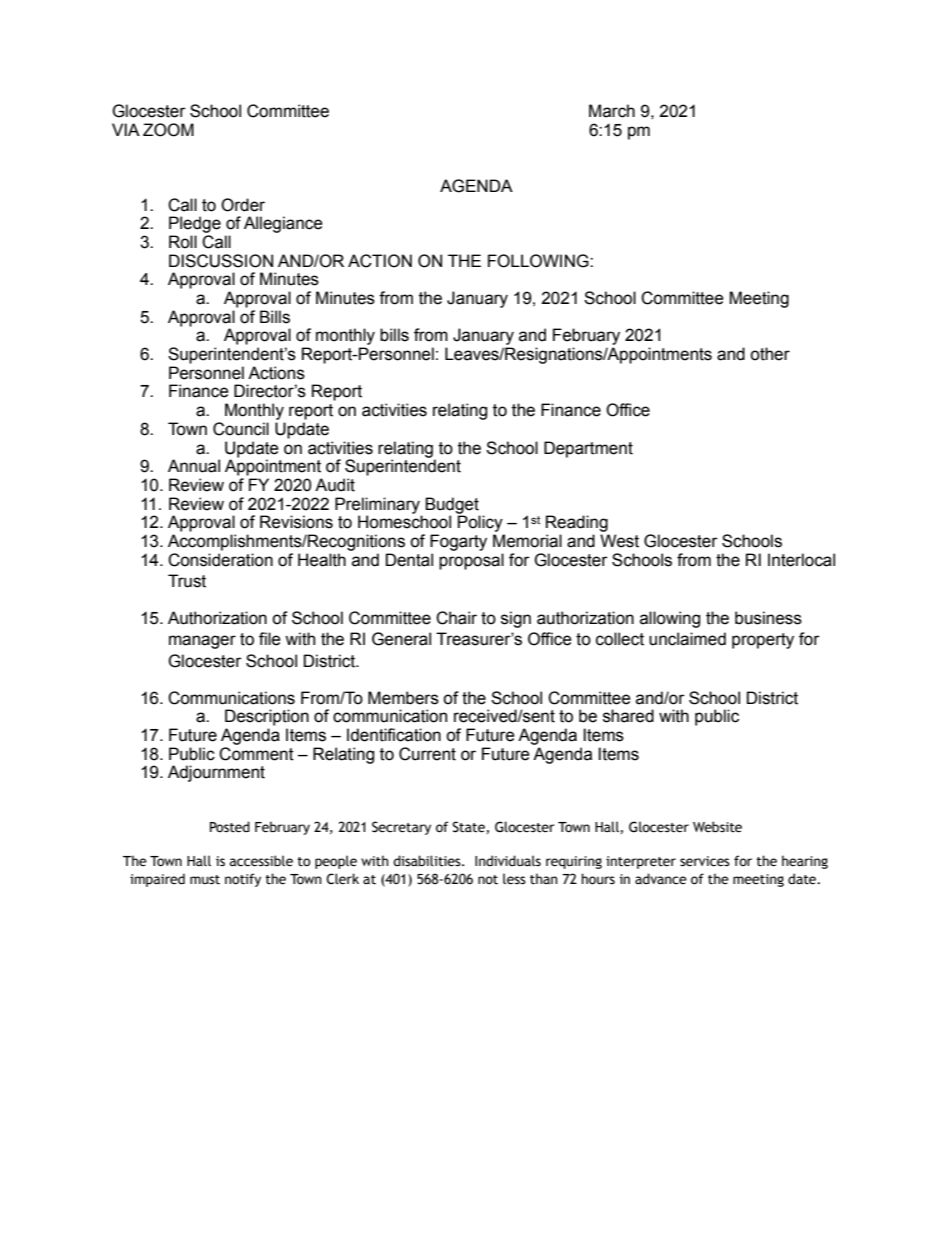  What do you see at coordinates (168, 130) in the screenshot?
I see `ZOOM` at bounding box center [168, 130].
